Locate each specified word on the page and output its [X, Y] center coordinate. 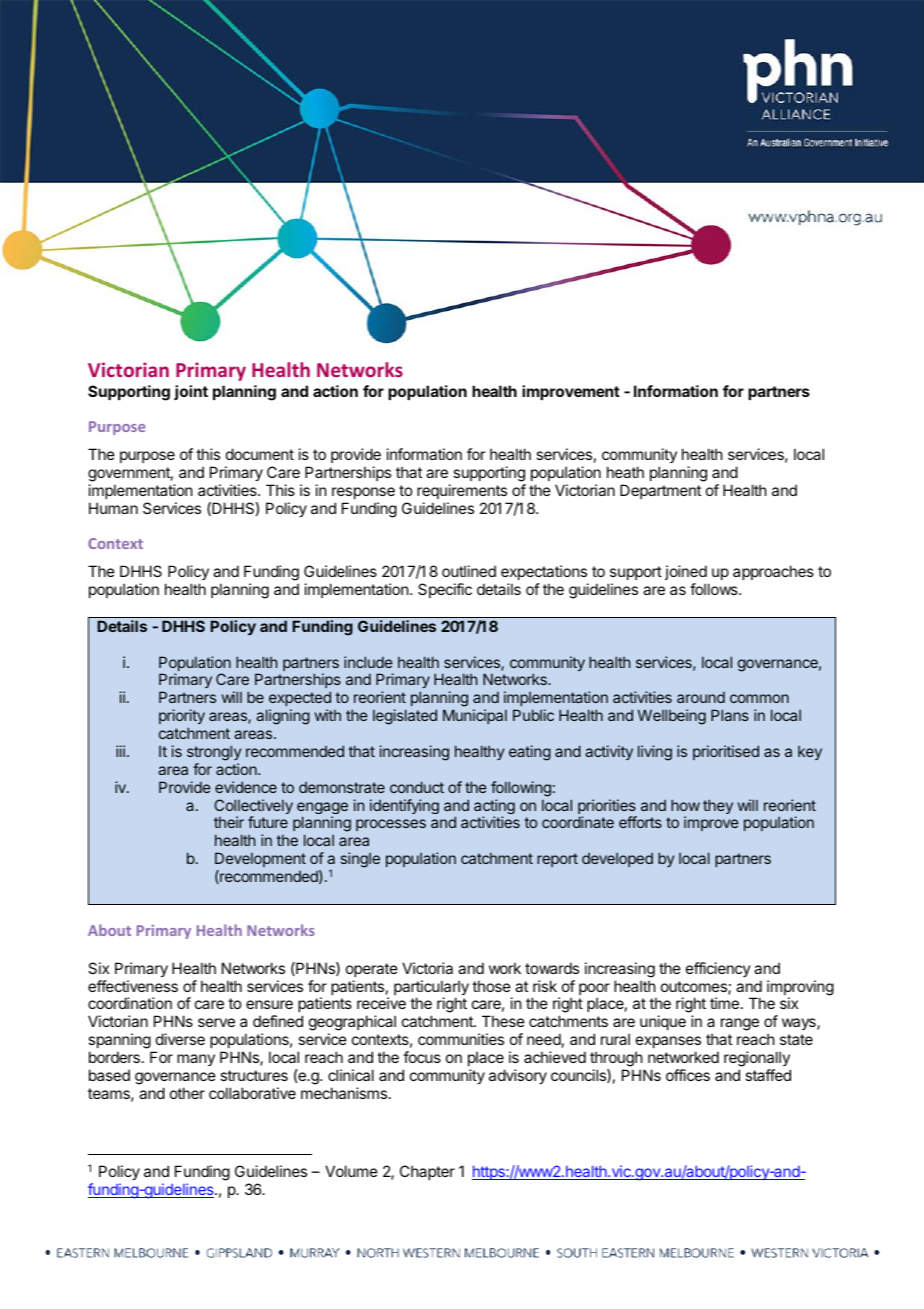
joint [191, 392]
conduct [417, 787]
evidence [246, 787]
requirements [462, 491]
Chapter [427, 1172]
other [187, 1093]
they [718, 806]
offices [688, 1075]
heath [625, 472]
